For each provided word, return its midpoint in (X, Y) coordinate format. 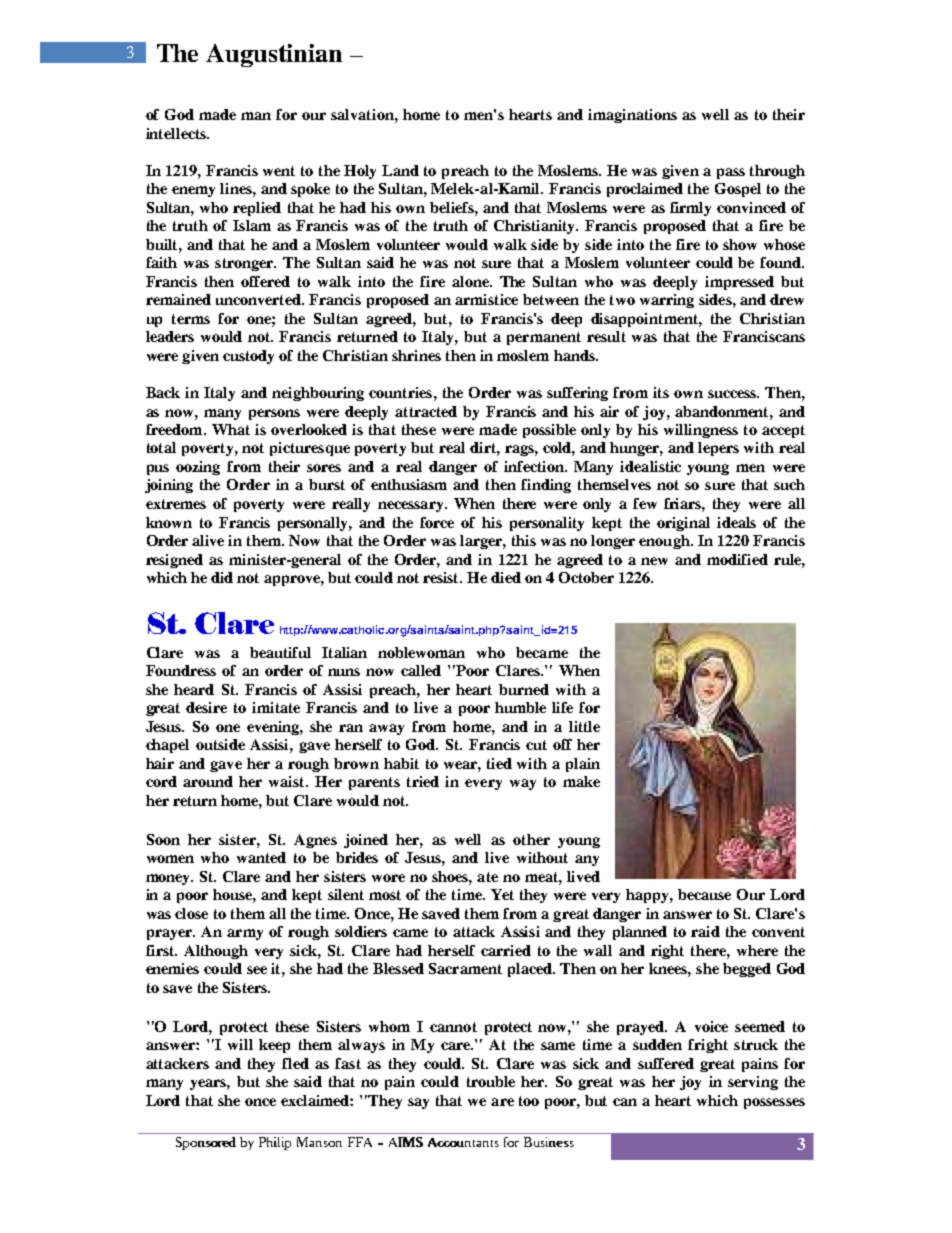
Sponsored (206, 1143)
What (231, 429)
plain (583, 765)
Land (400, 170)
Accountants (463, 1142)
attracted (426, 411)
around (208, 781)
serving (753, 1083)
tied (499, 763)
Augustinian (274, 55)
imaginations (632, 116)
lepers (718, 449)
